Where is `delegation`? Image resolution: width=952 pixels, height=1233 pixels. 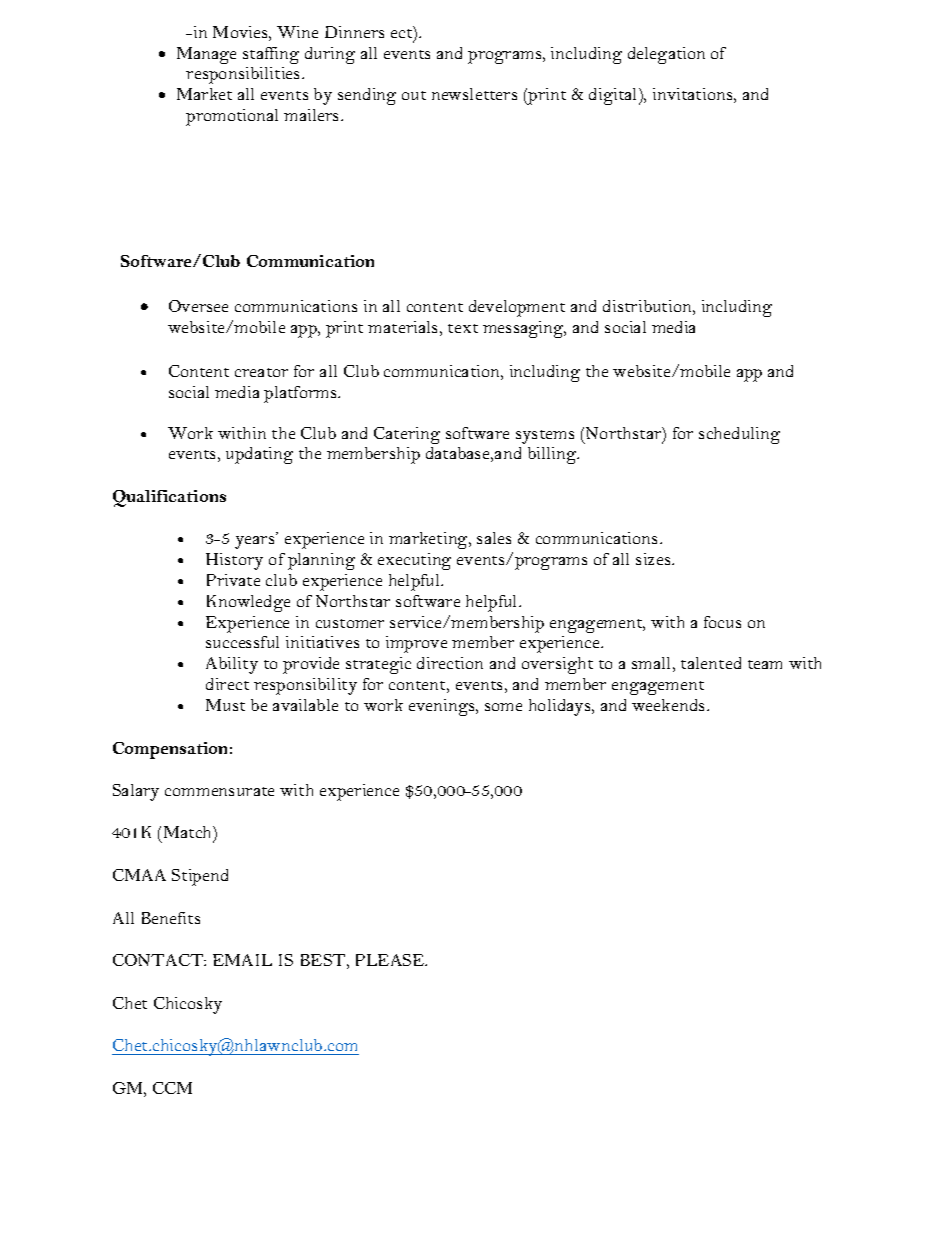
delegation is located at coordinates (666, 55).
